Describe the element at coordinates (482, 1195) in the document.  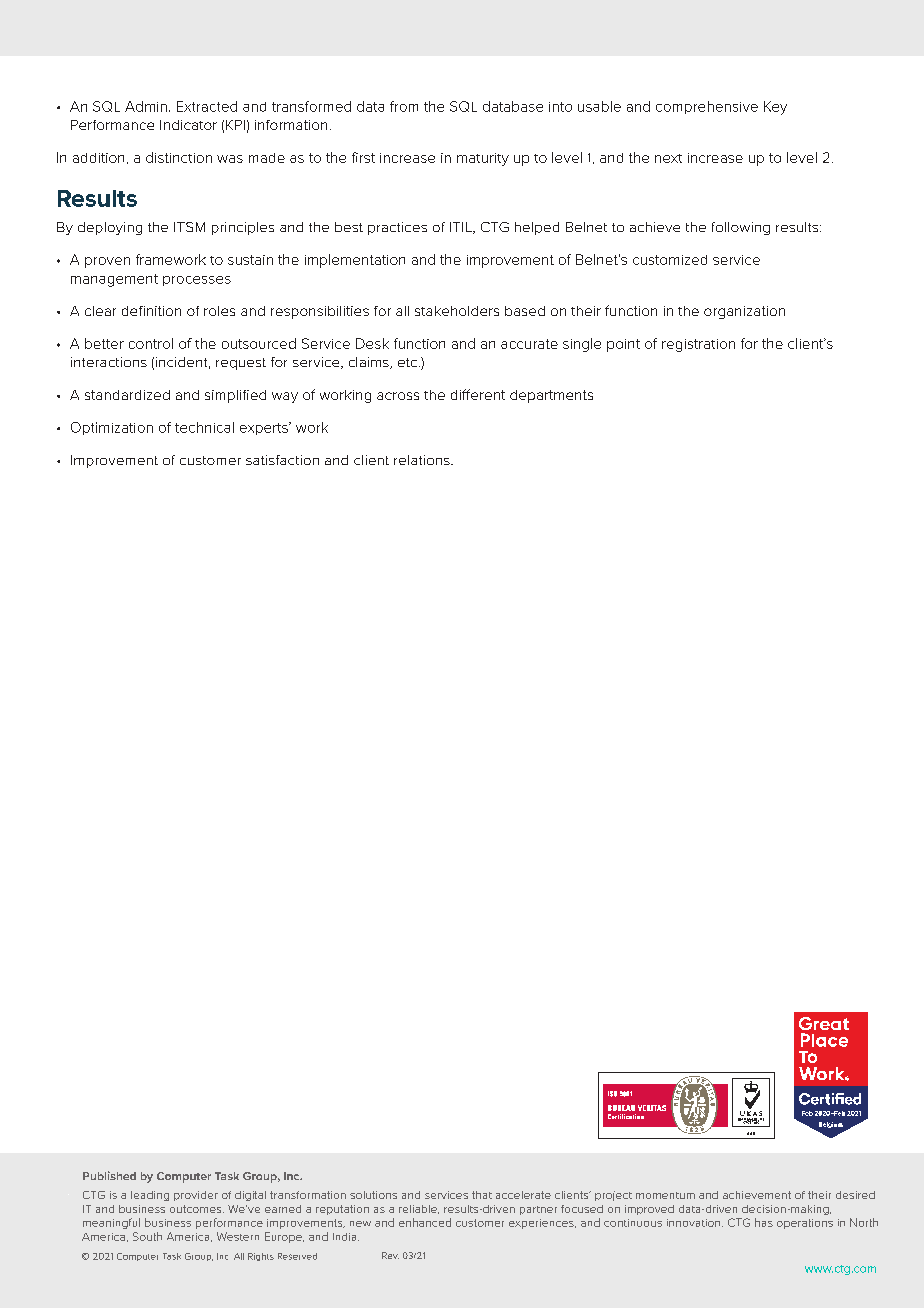
I see `that` at that location.
